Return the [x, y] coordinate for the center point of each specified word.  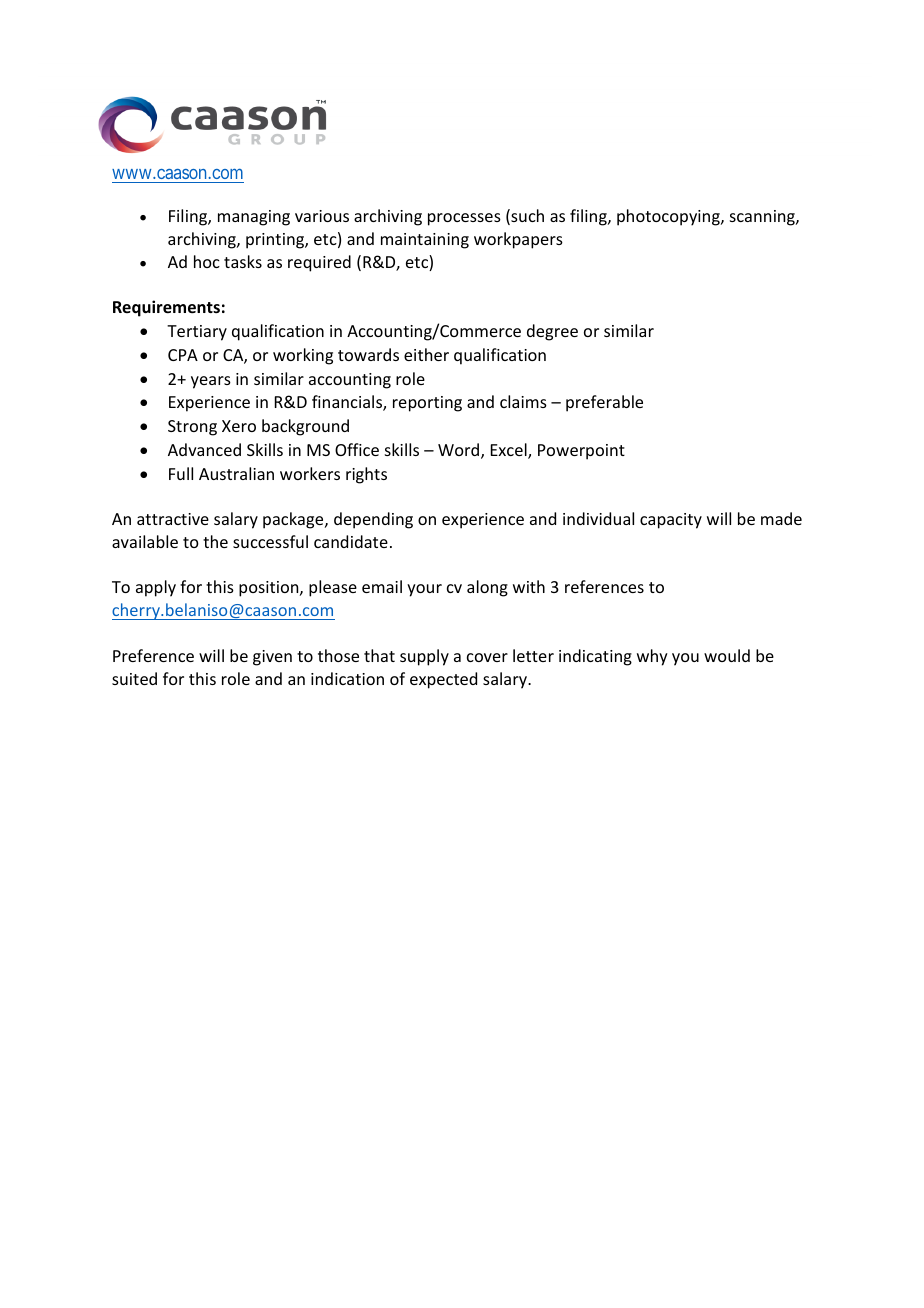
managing [254, 218]
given [272, 658]
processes [464, 219]
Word [460, 451]
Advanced [204, 449]
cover [487, 657]
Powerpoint [581, 452]
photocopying [669, 217]
